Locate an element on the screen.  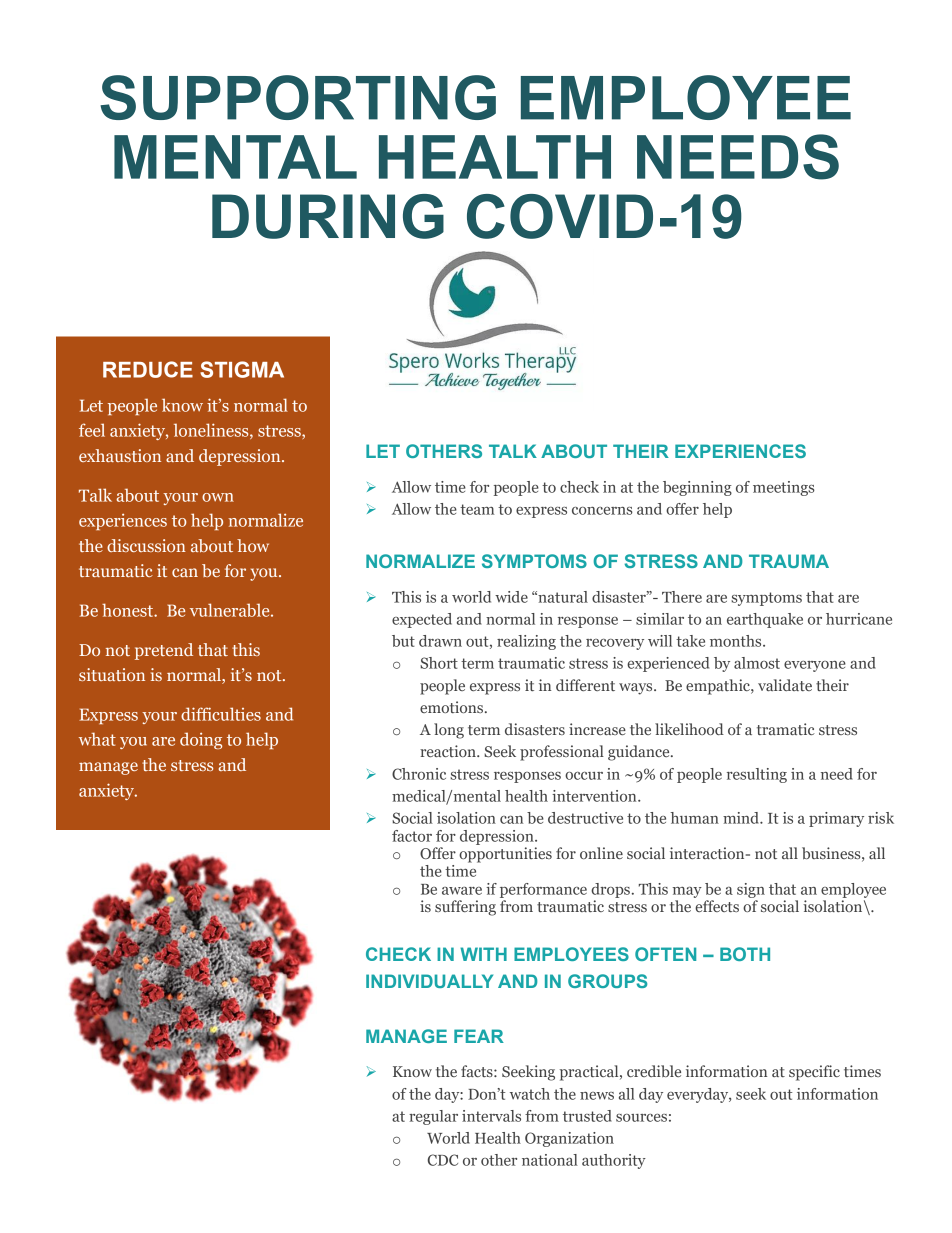
realizing is located at coordinates (526, 642).
